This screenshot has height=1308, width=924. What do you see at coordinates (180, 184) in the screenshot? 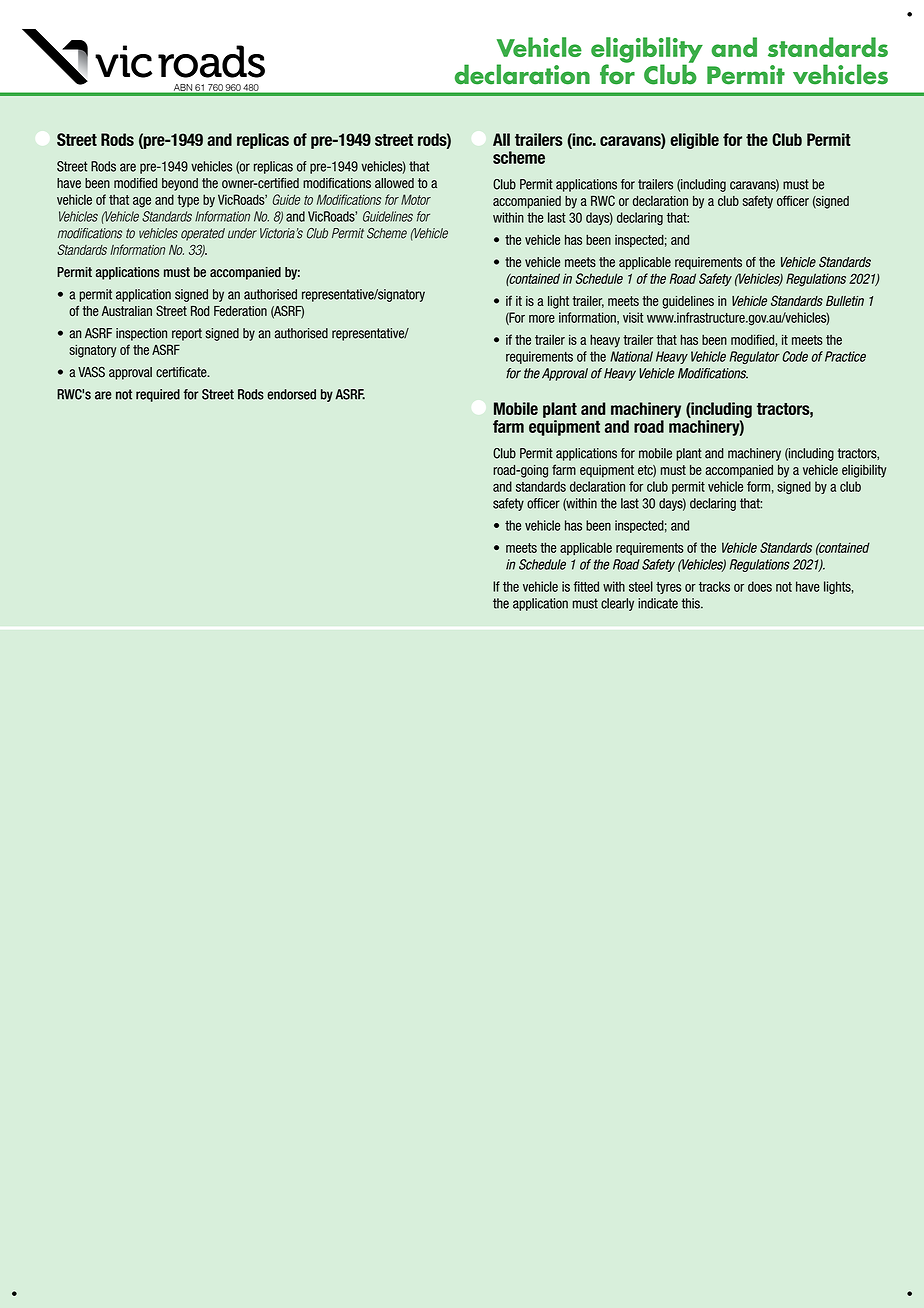
I see `beyond` at bounding box center [180, 184].
